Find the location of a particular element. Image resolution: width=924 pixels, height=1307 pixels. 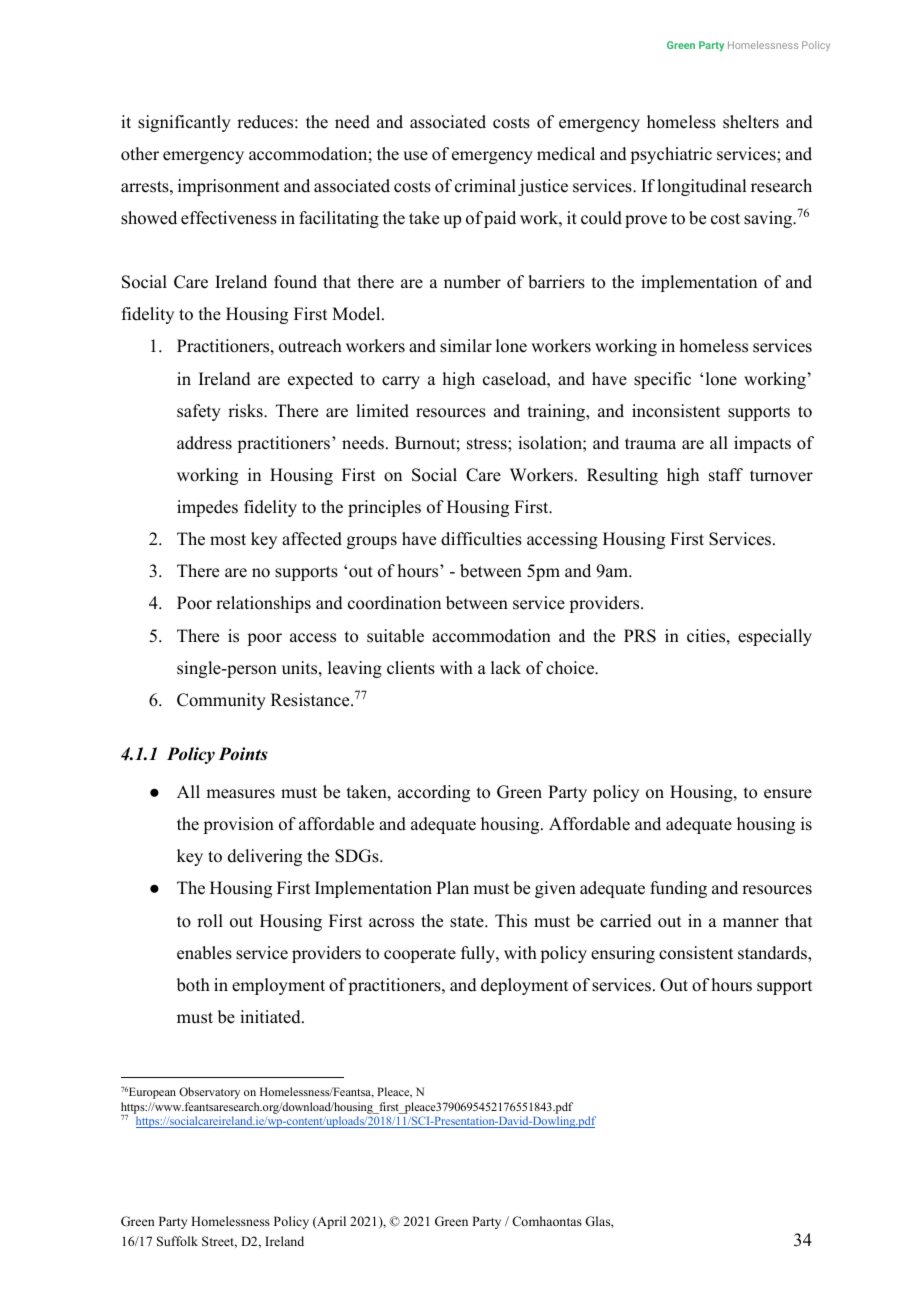

difficulties is located at coordinates (481, 539).
